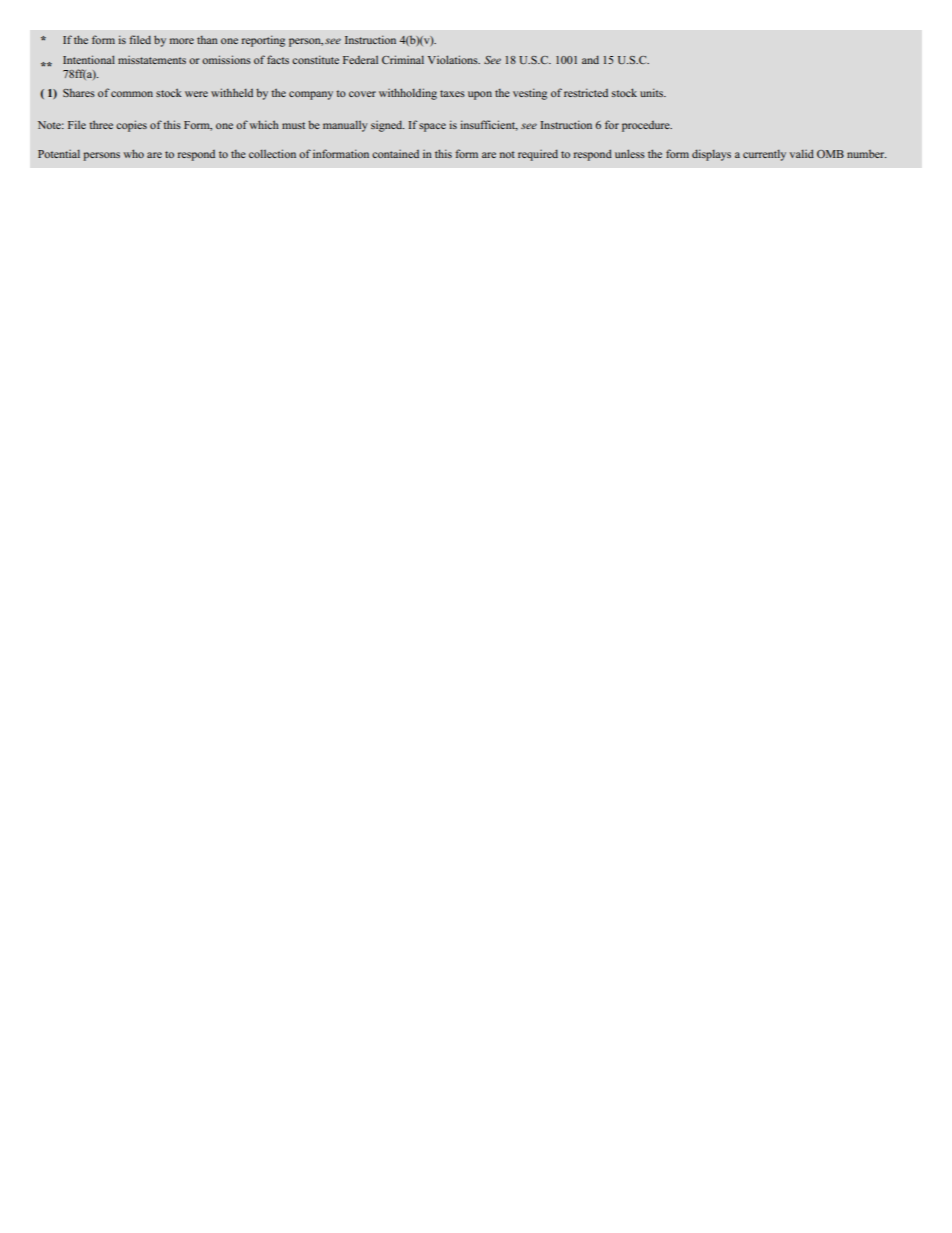 Image resolution: width=952 pixels, height=1233 pixels. I want to click on space, so click(432, 127).
